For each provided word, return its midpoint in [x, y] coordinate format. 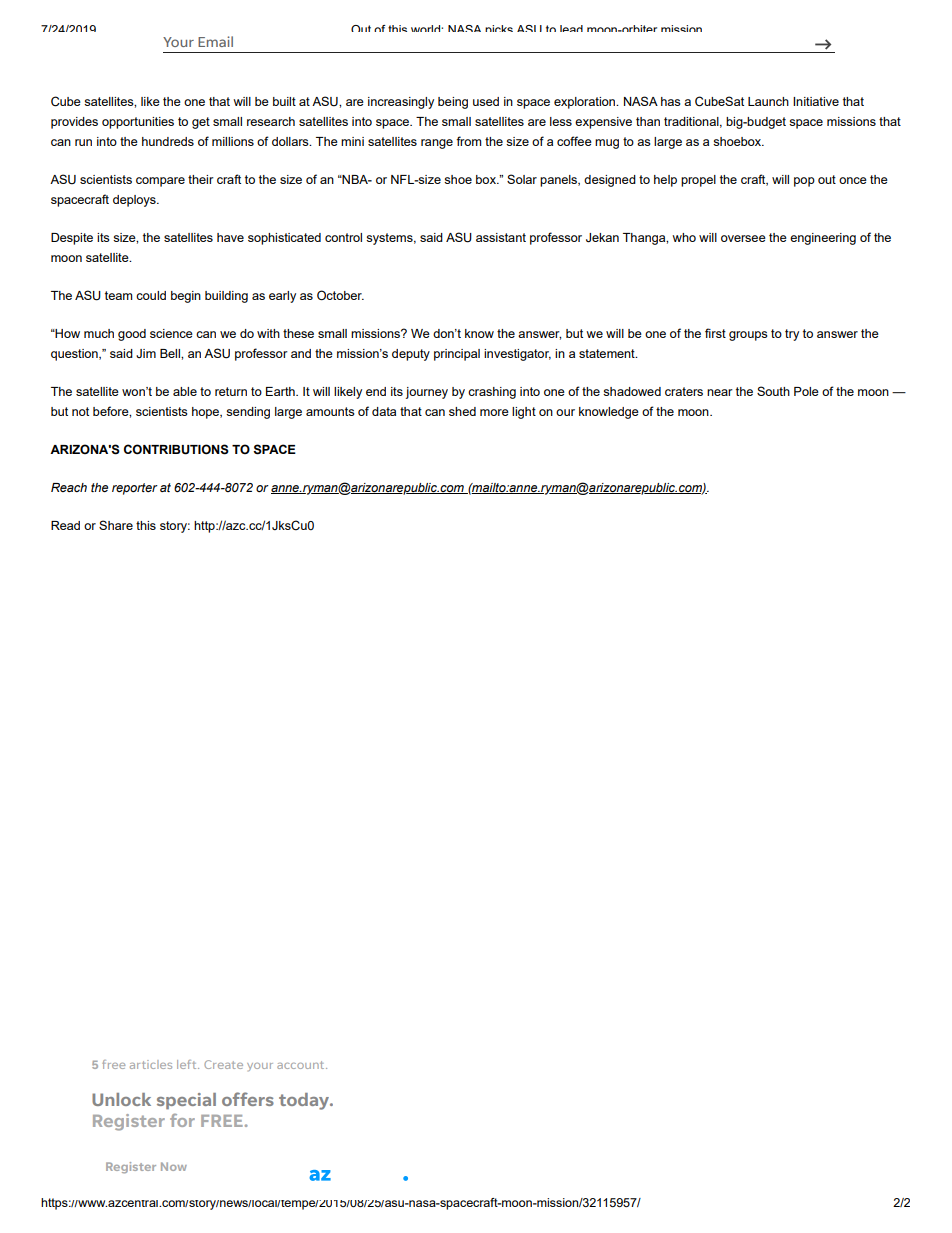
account [302, 1065]
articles [151, 1064]
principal [457, 355]
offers [248, 1099]
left [188, 1064]
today [305, 1101]
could [151, 295]
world [427, 28]
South [773, 391]
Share [116, 525]
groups [748, 336]
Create [223, 1064]
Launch [768, 101]
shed [462, 411]
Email [215, 41]
